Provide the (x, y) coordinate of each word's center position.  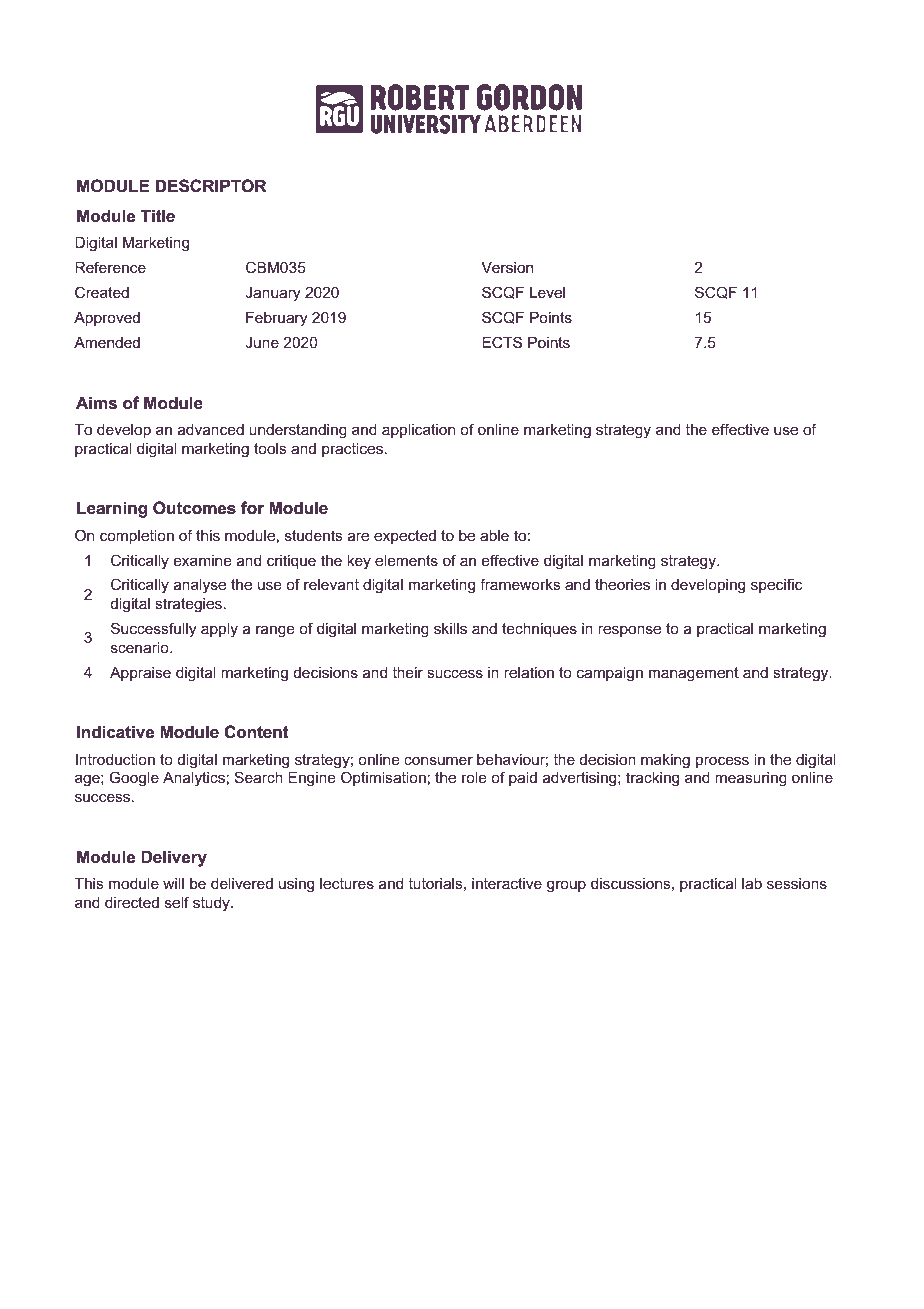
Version (507, 267)
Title (158, 215)
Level (547, 292)
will (173, 883)
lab (752, 883)
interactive (507, 883)
